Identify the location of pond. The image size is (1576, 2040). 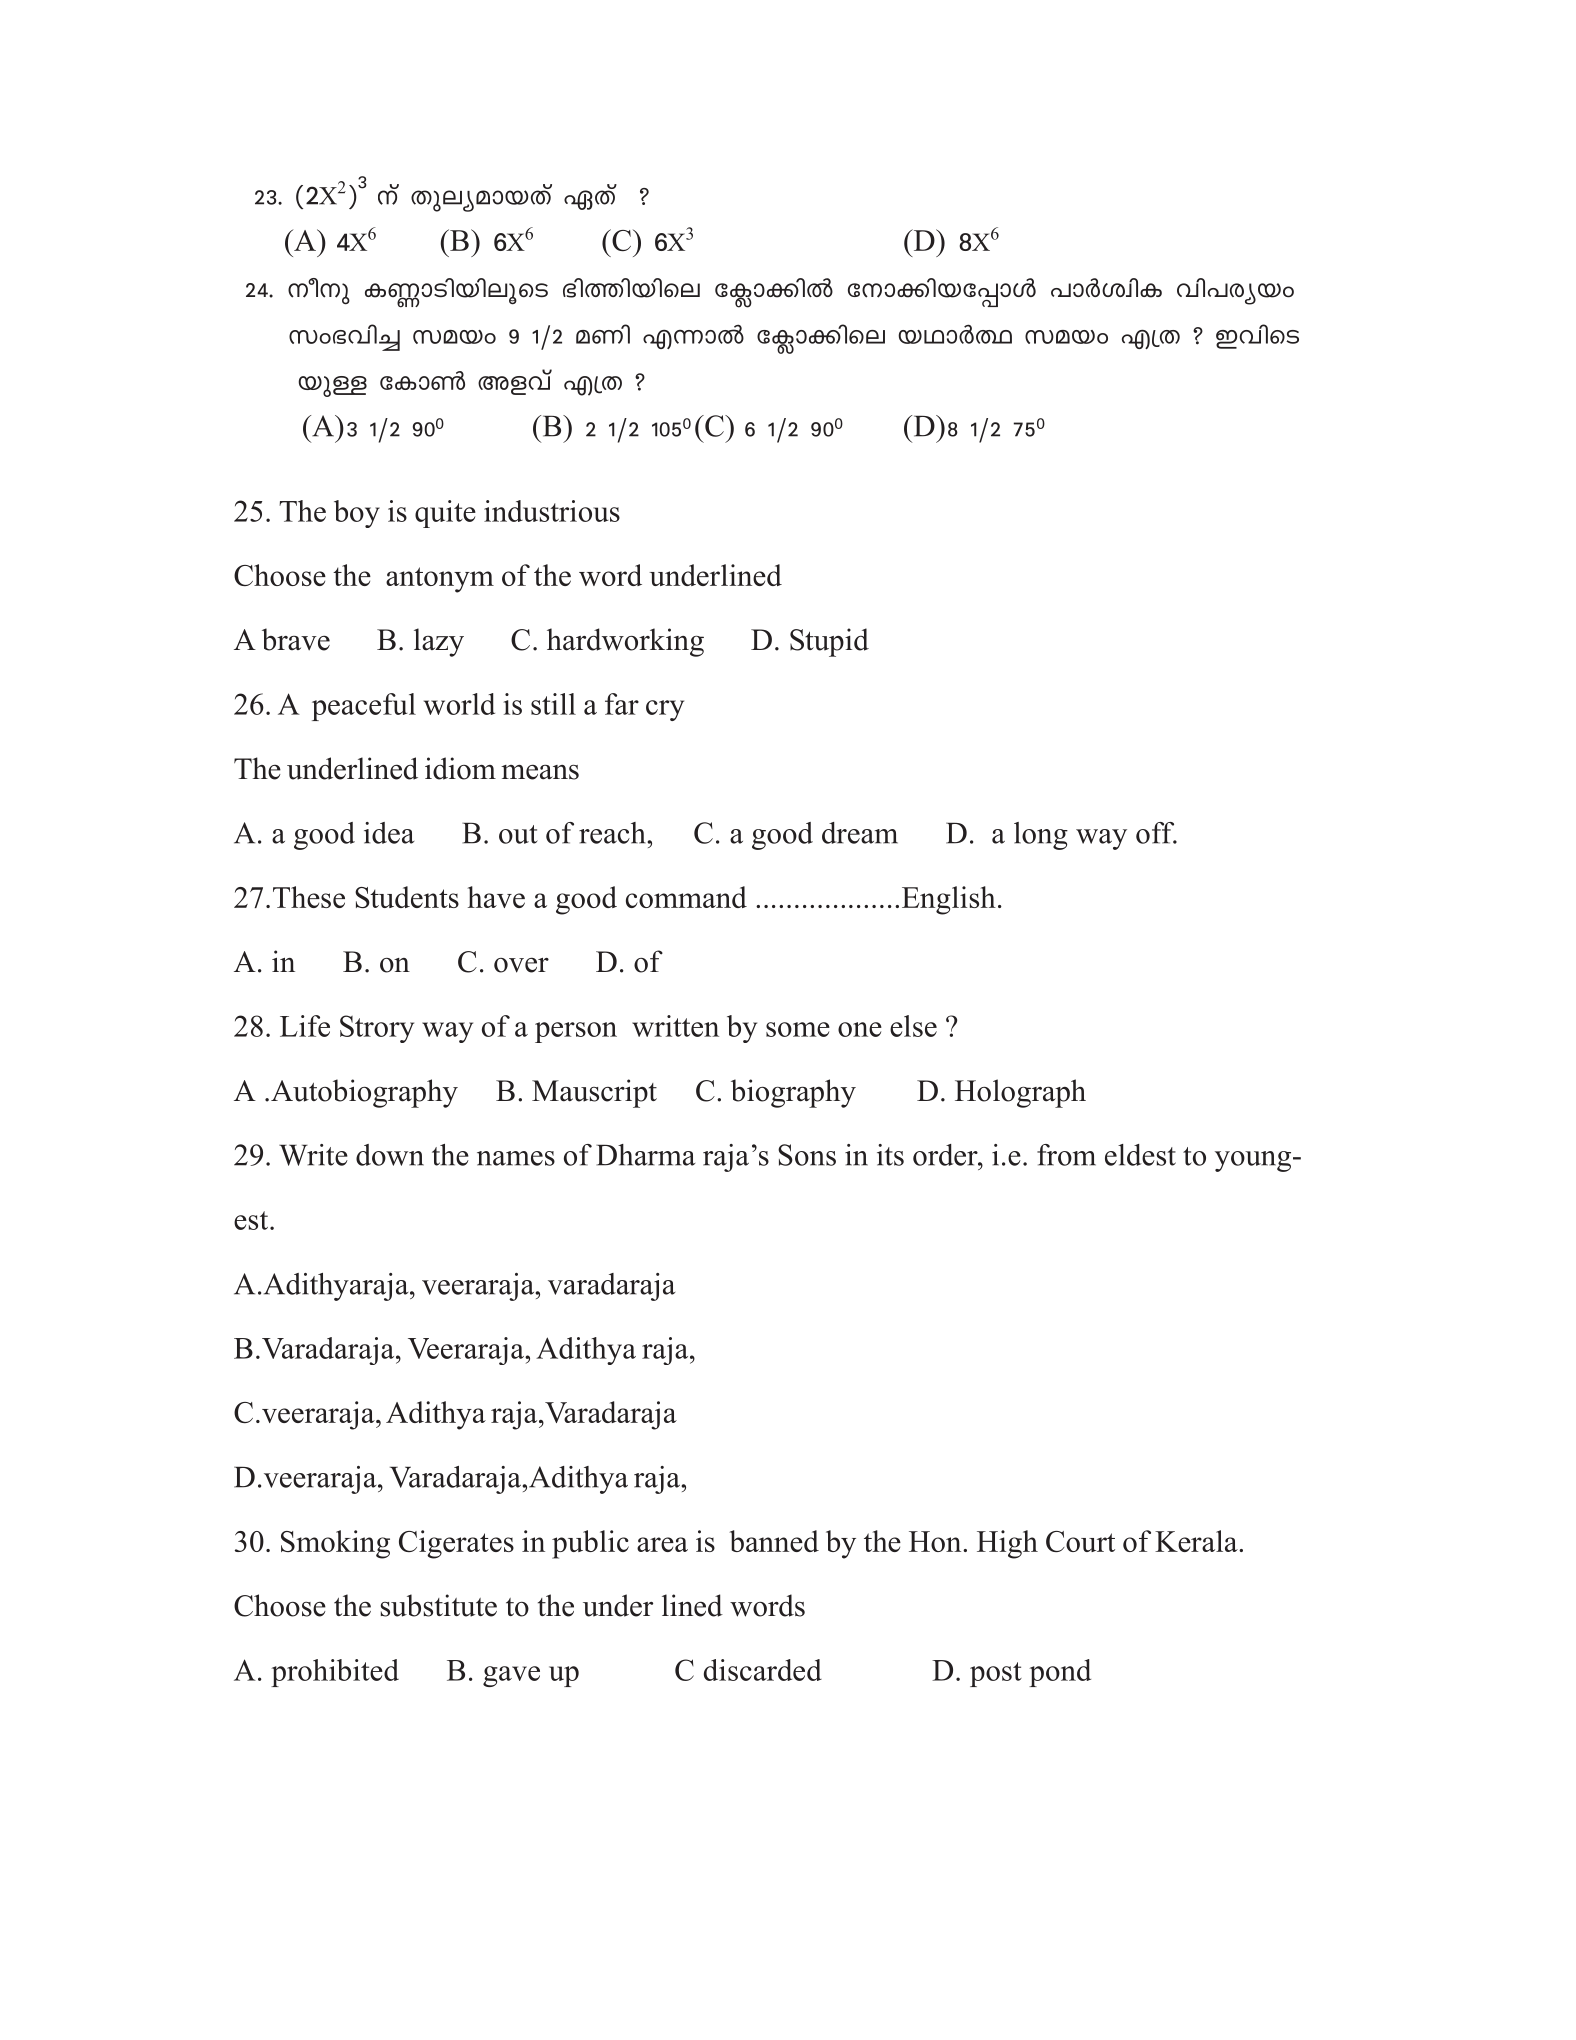
(1060, 1673).
